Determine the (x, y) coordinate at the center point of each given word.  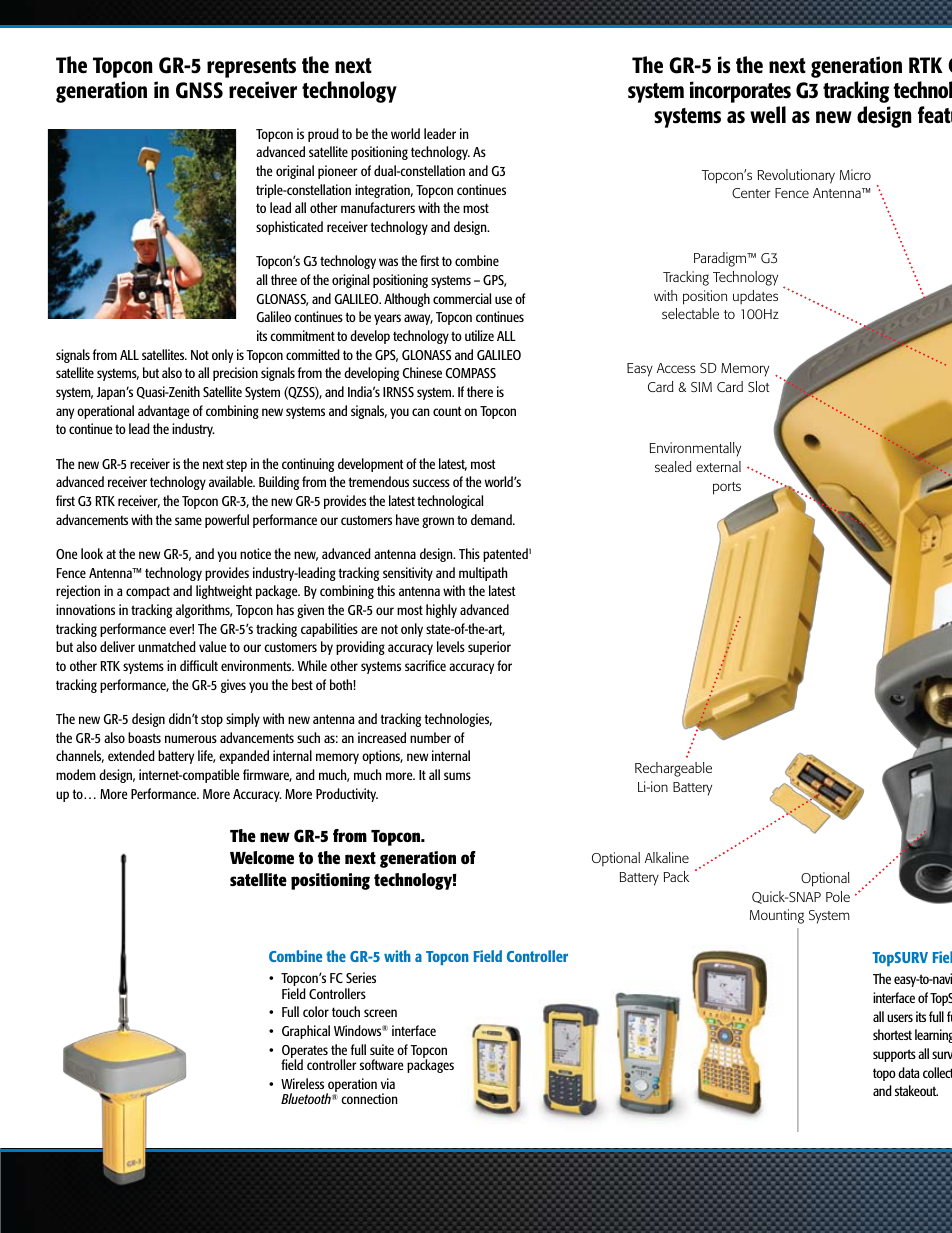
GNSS (199, 90)
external (718, 466)
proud (323, 135)
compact (148, 593)
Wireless (302, 1083)
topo (884, 1074)
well (768, 115)
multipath (483, 574)
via (388, 1083)
